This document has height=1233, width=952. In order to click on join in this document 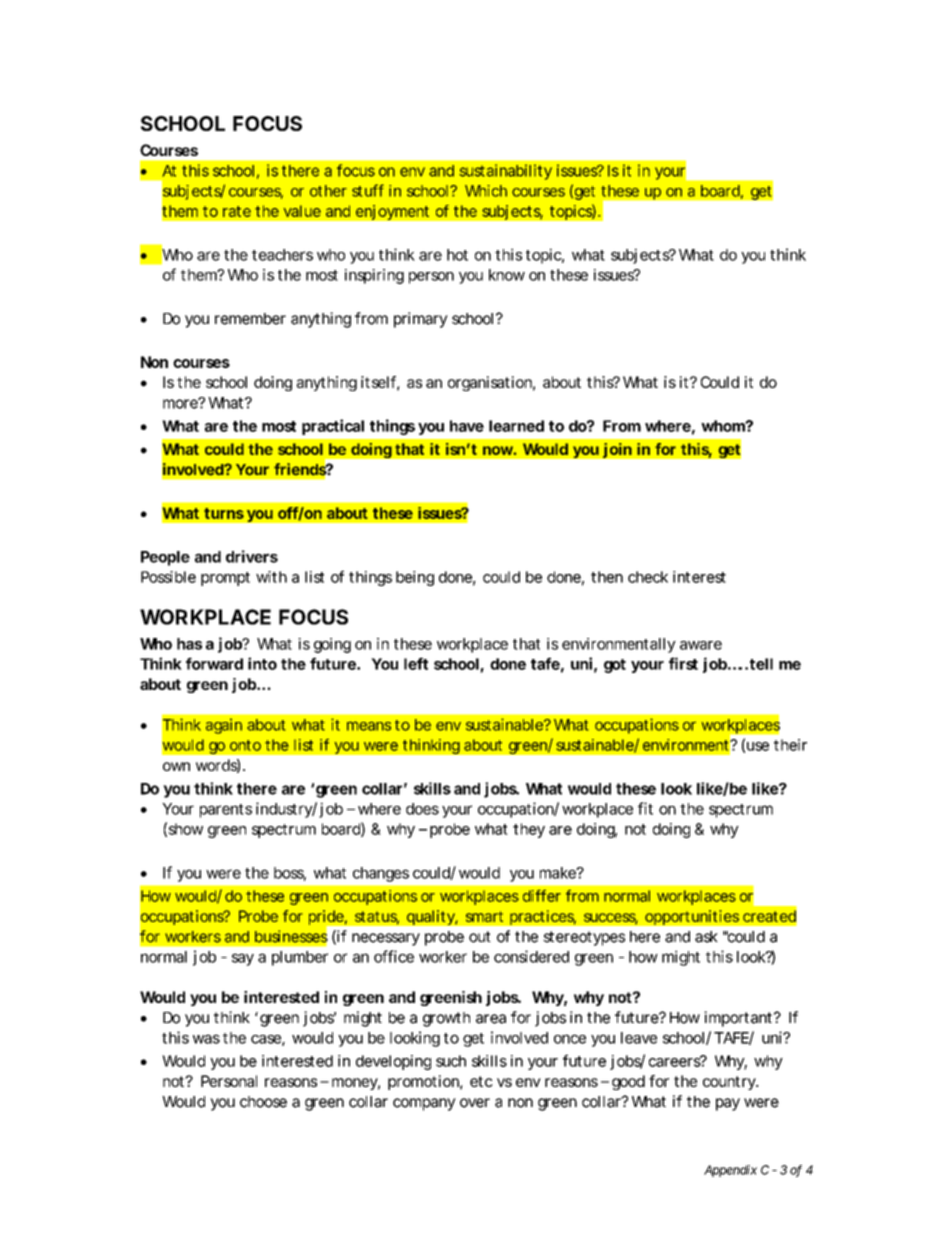, I will do `click(617, 450)`.
